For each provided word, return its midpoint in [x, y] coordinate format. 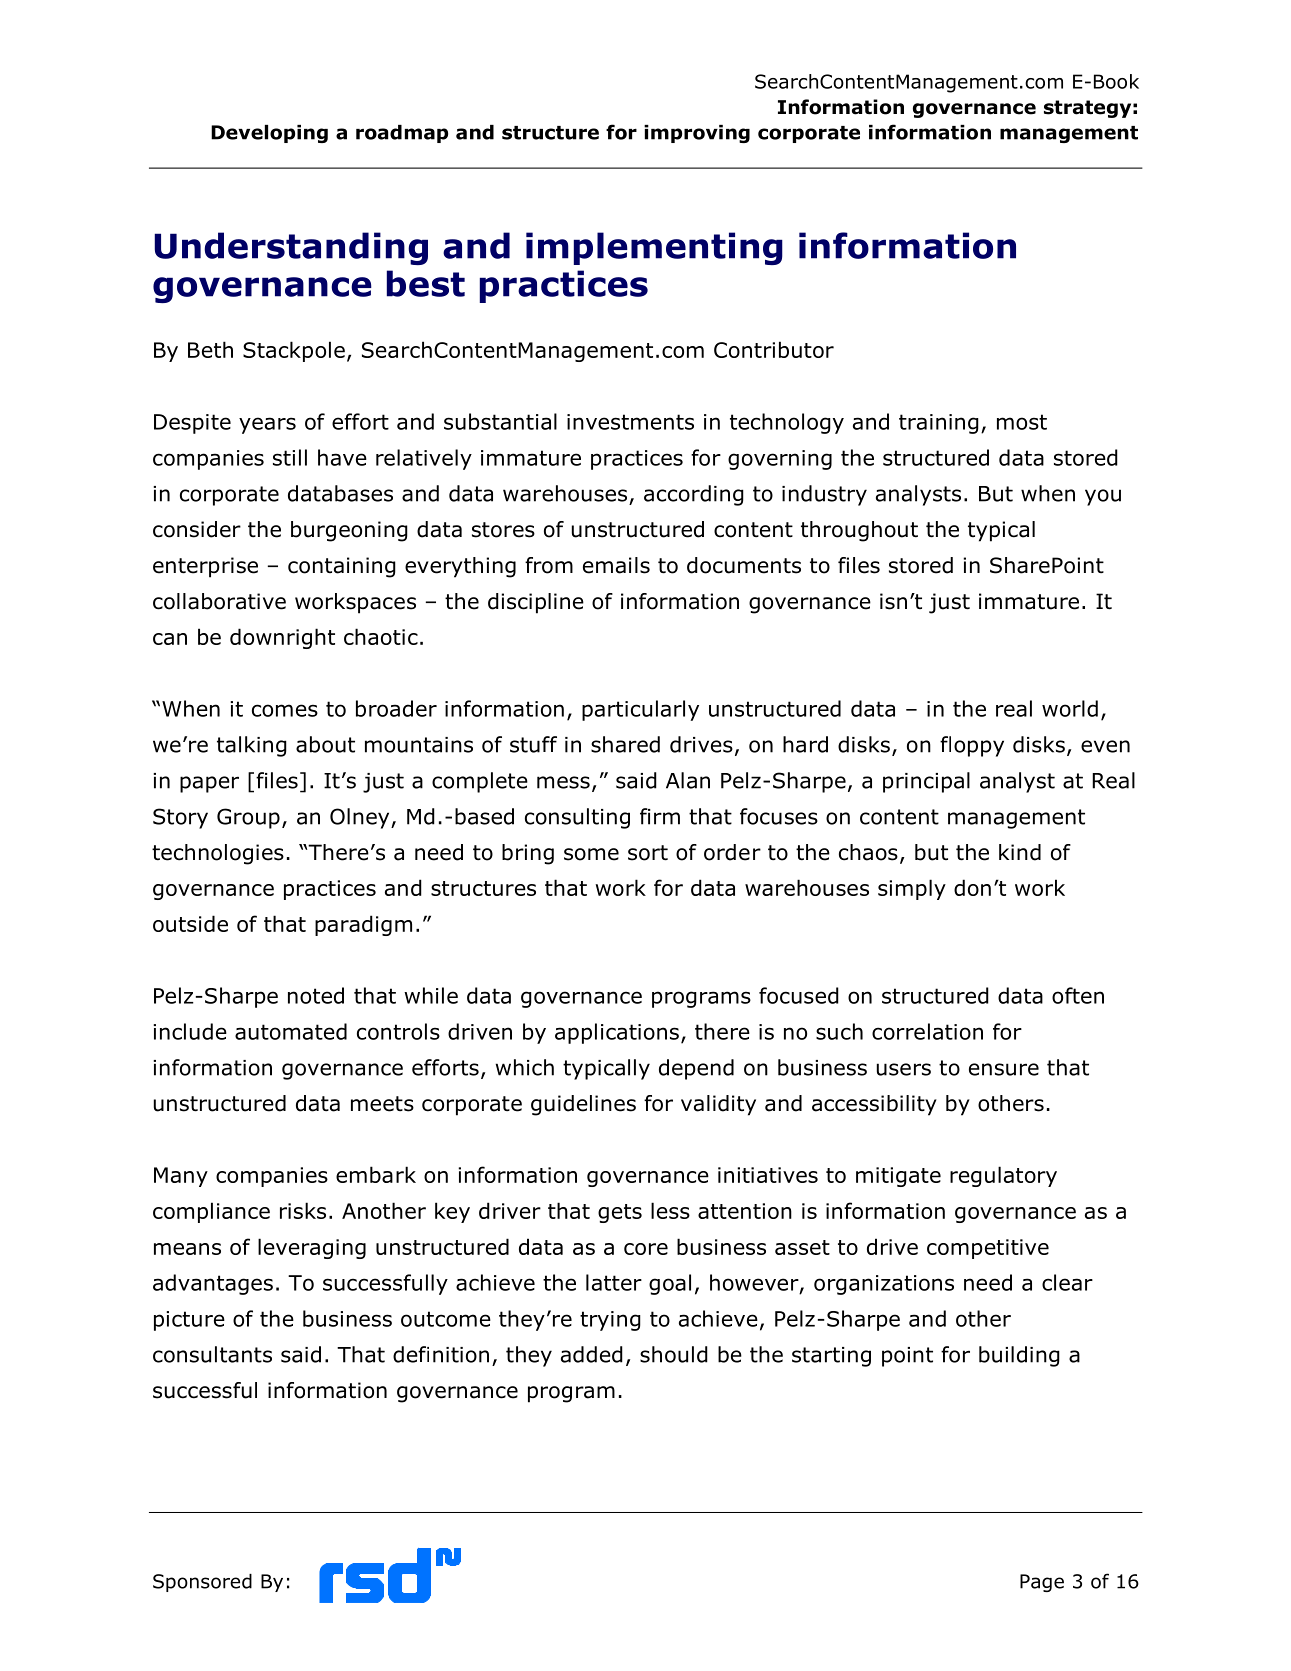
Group [248, 818]
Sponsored [202, 1583]
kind [1020, 852]
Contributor [774, 349]
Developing [269, 134]
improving [697, 134]
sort [648, 853]
